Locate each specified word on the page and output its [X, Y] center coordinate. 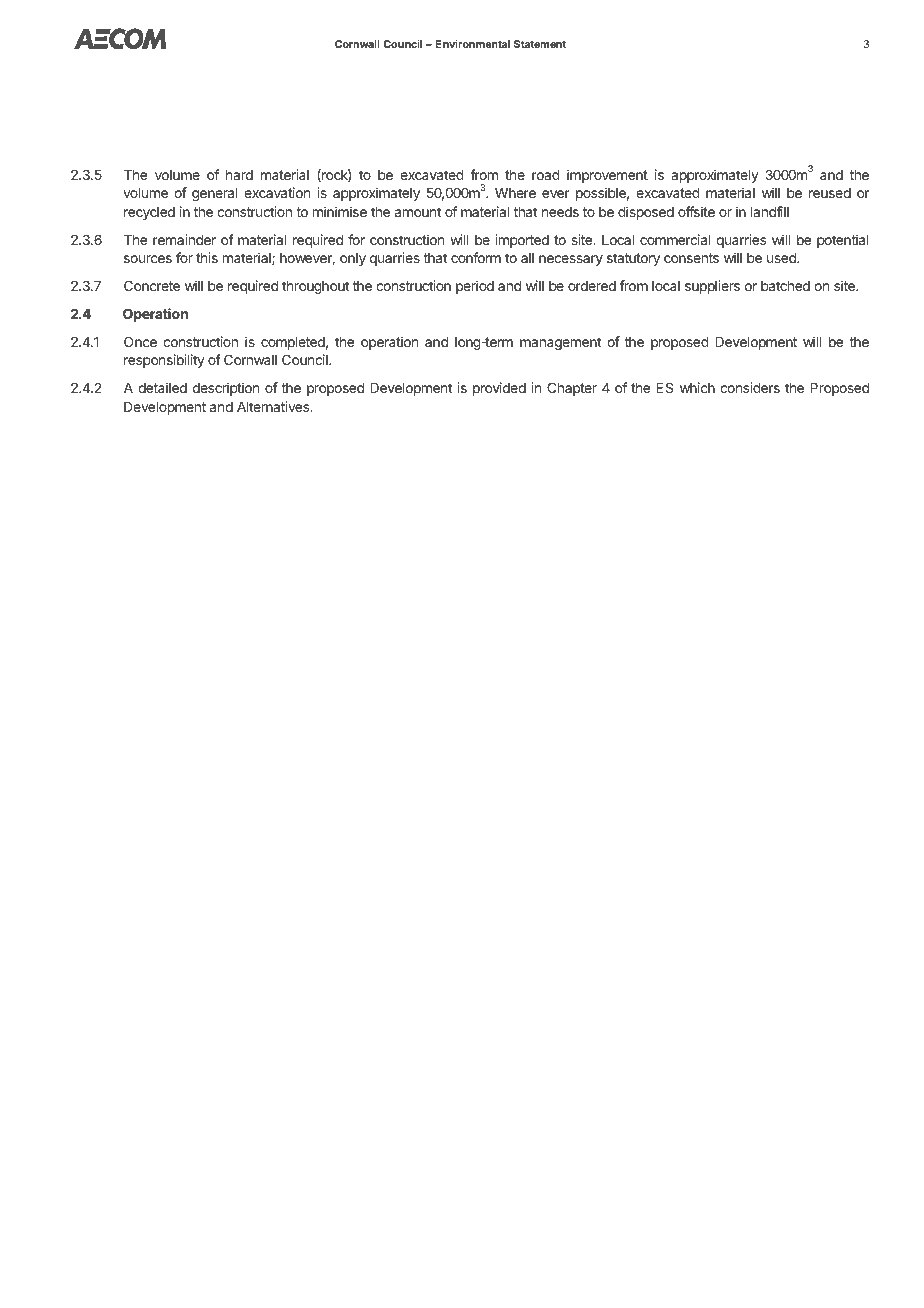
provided [499, 389]
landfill [770, 211]
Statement [540, 44]
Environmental [472, 43]
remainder [184, 239]
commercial [675, 239]
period [475, 287]
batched [785, 286]
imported [522, 241]
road [546, 175]
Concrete [152, 285]
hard [239, 175]
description [226, 389]
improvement [607, 176]
